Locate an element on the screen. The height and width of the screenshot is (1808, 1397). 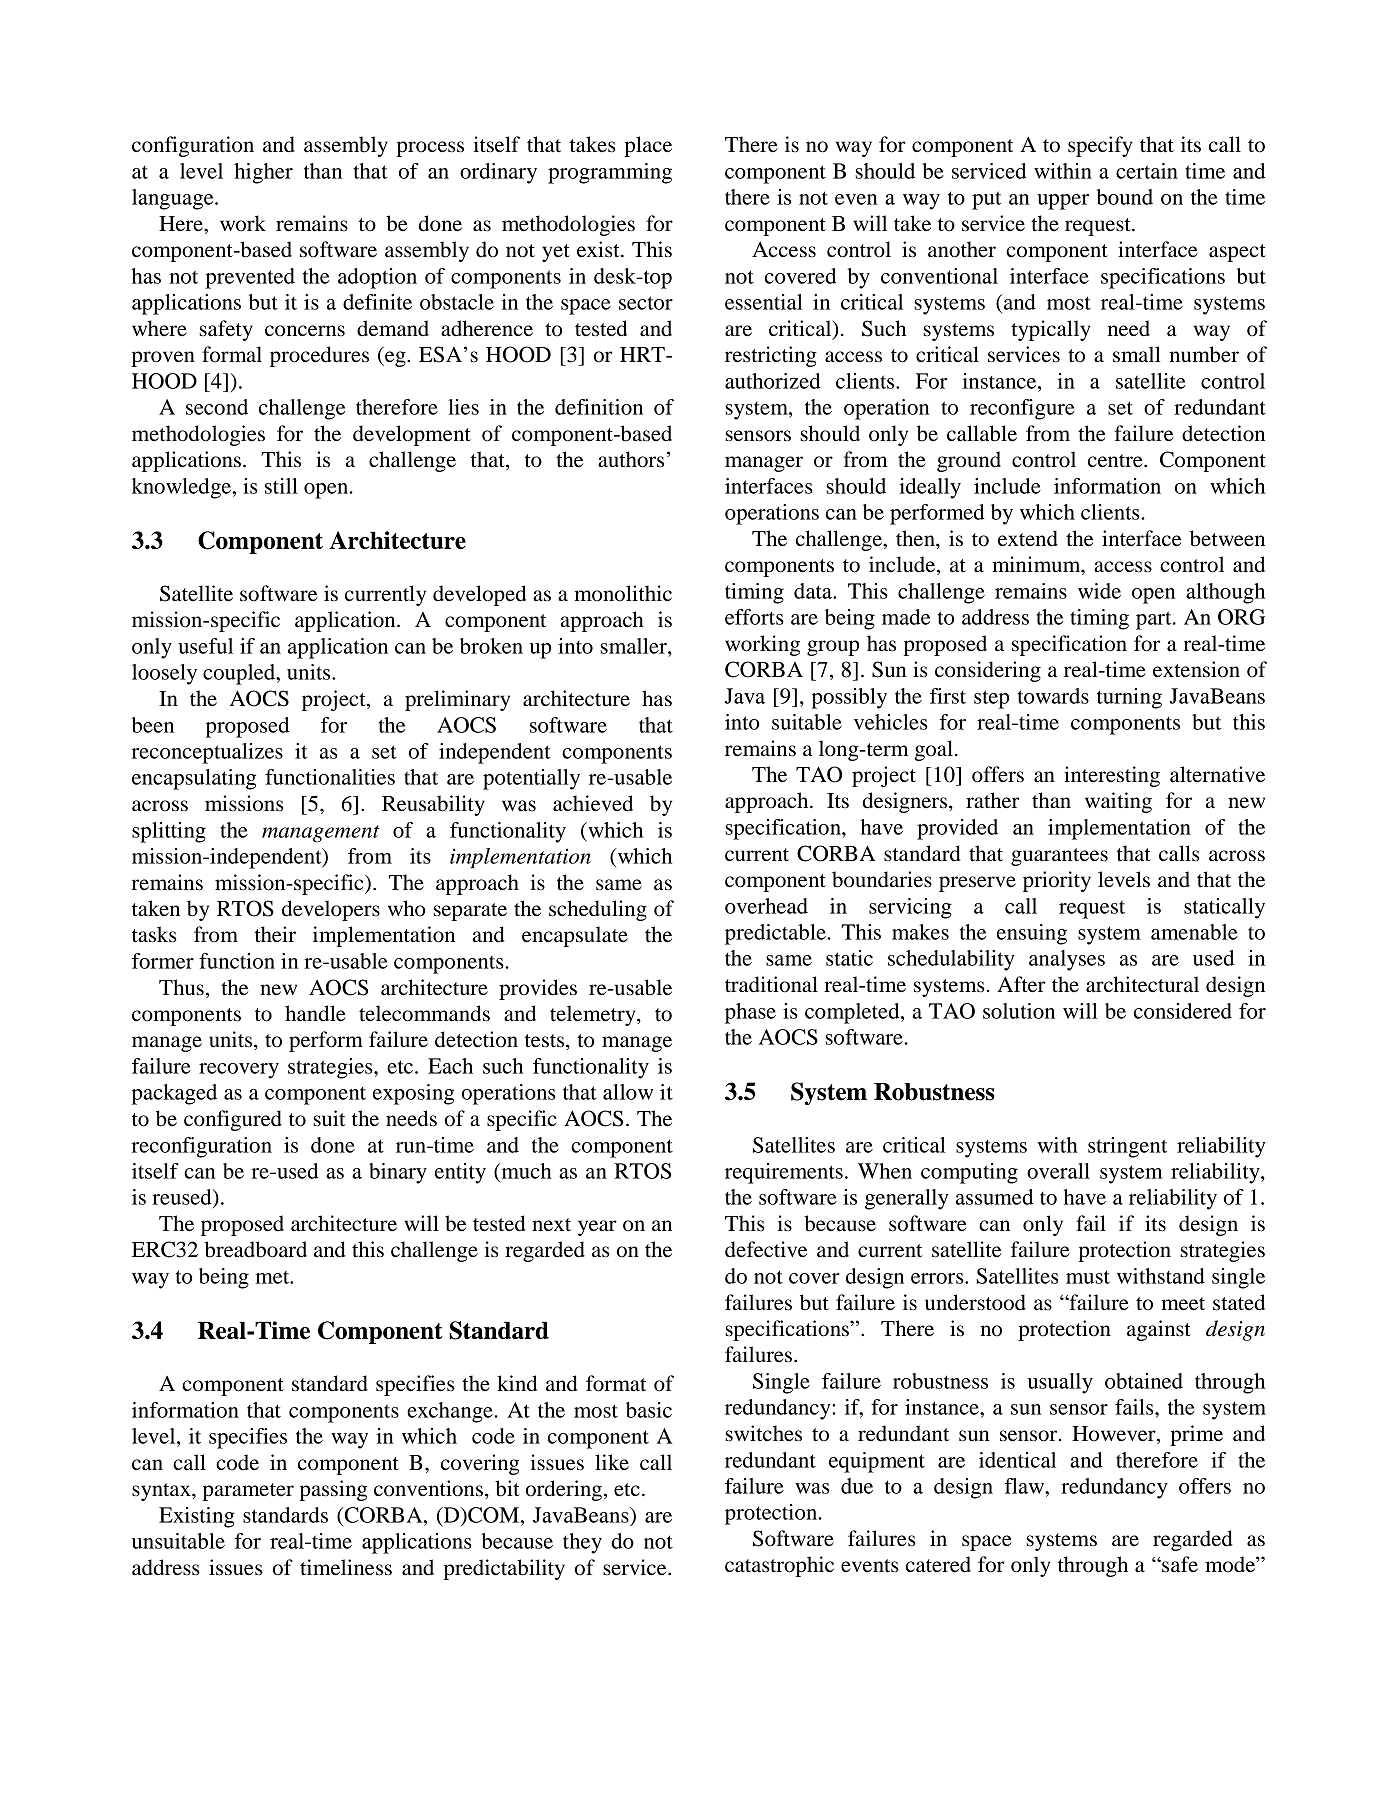
parameter is located at coordinates (248, 1492).
